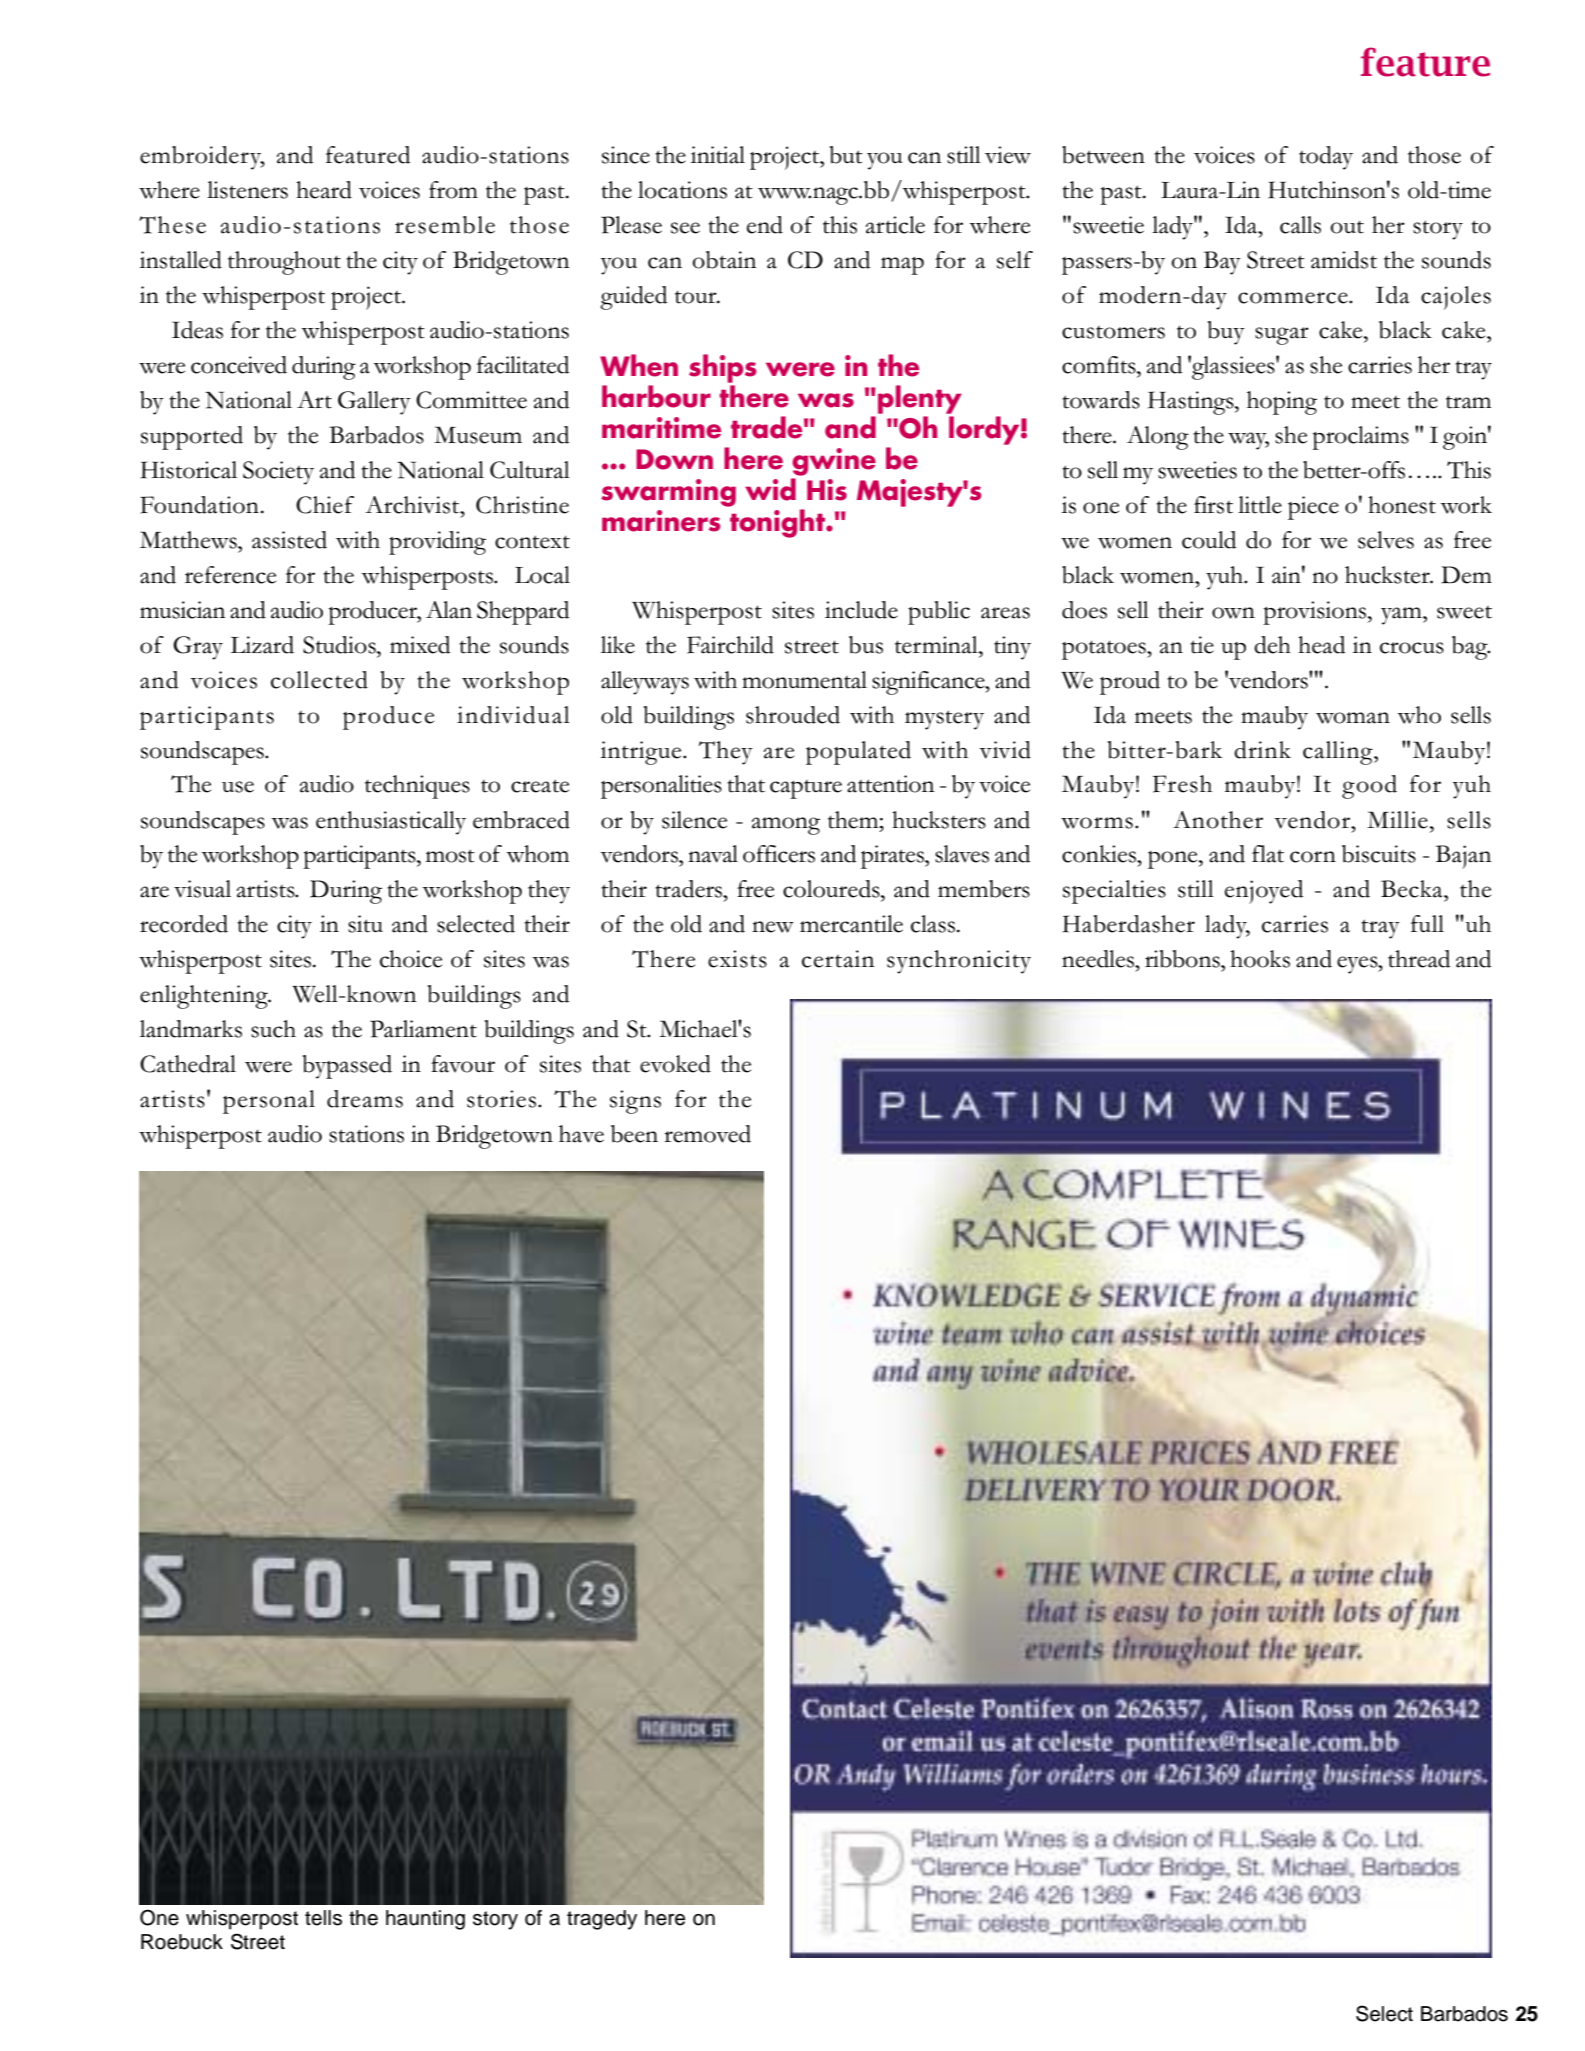 The width and height of the document is (1585, 2051). I want to click on calling, so click(1339, 753).
